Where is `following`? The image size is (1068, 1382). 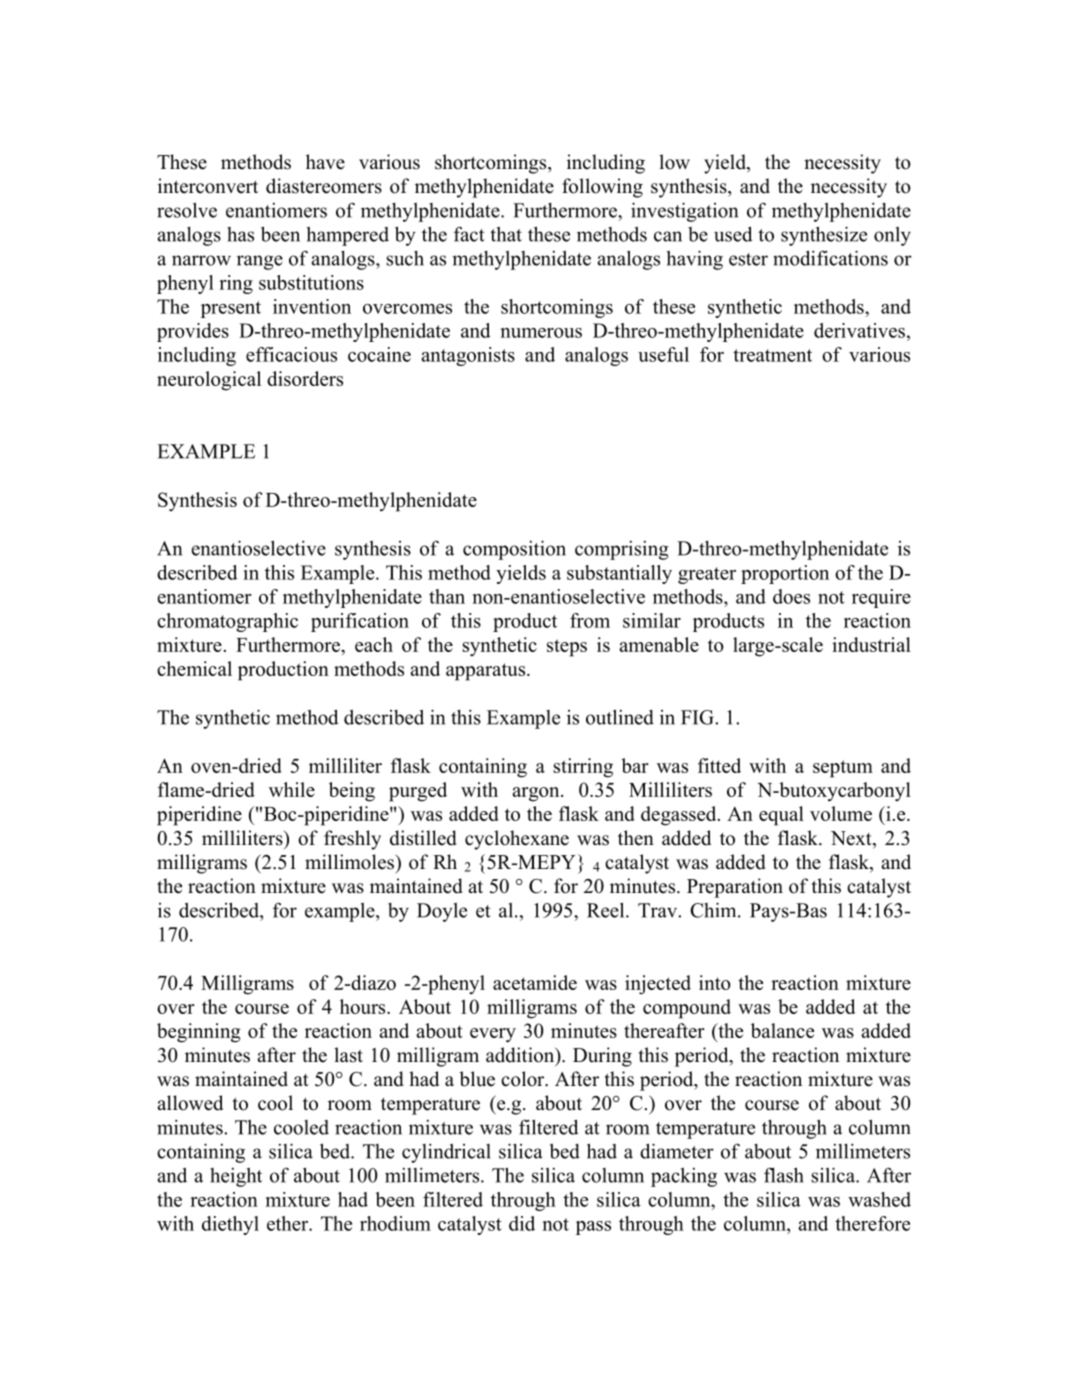
following is located at coordinates (602, 188).
